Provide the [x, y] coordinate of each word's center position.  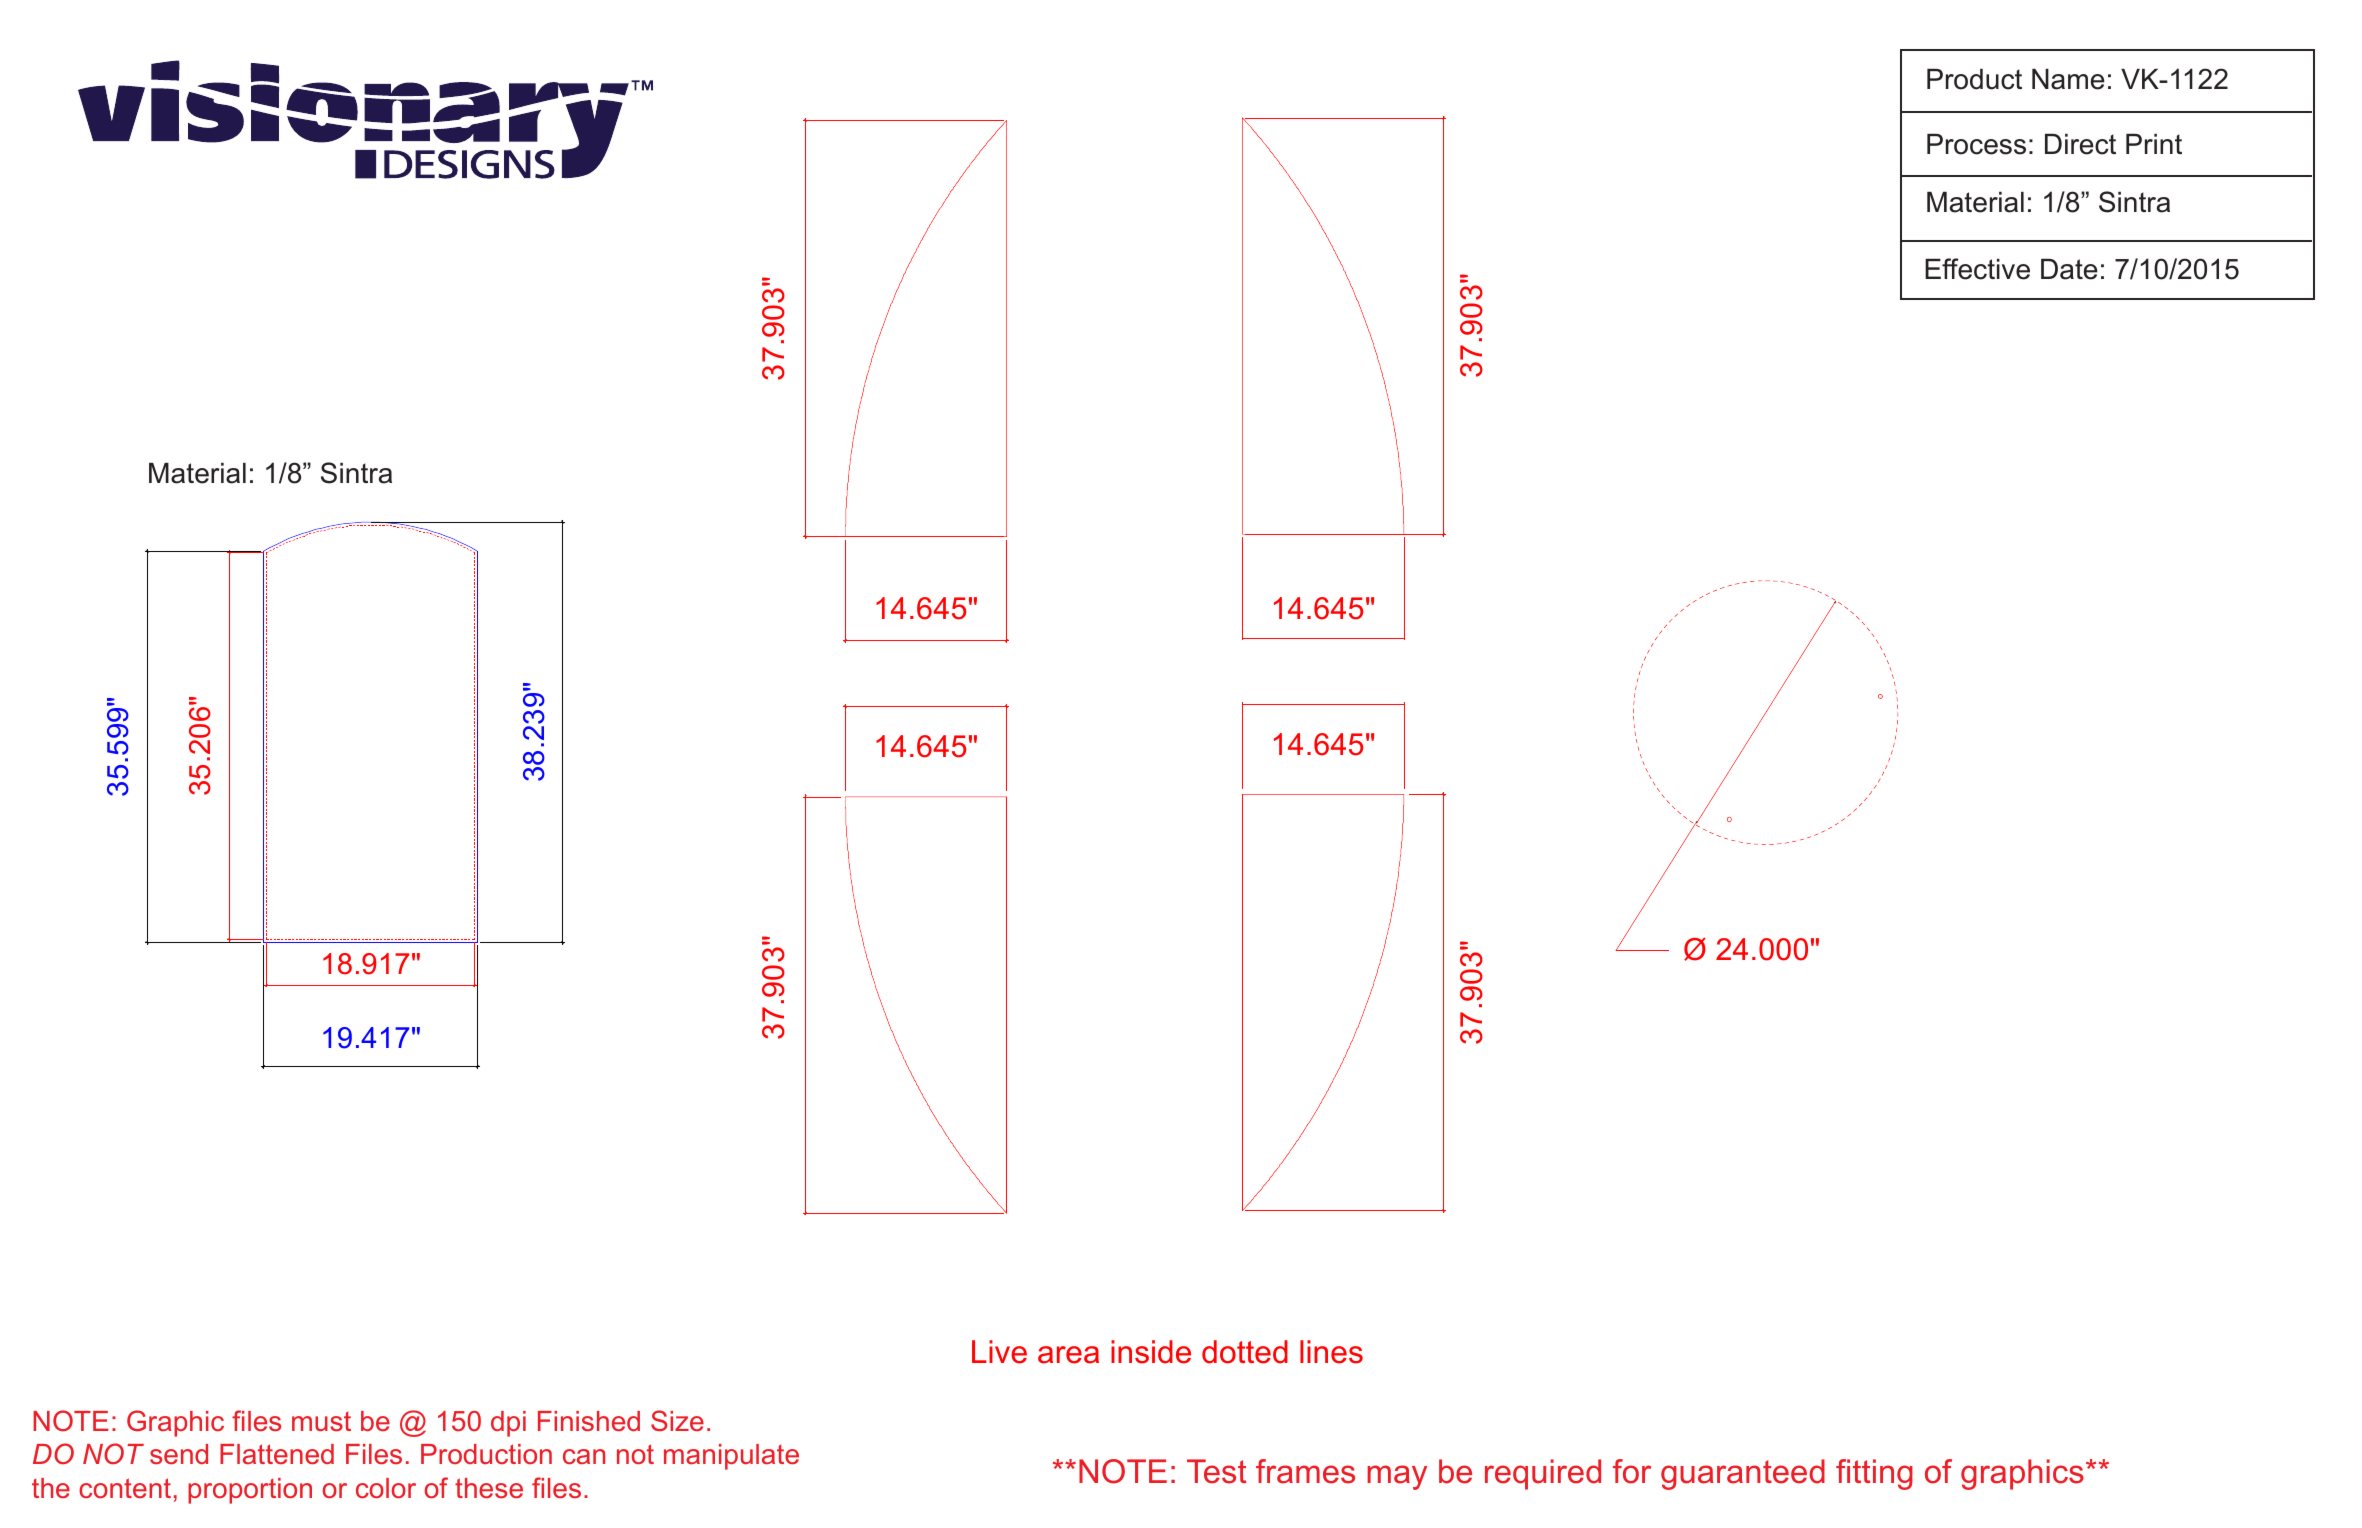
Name [2068, 79]
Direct [2080, 144]
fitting [1874, 1474]
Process [1976, 144]
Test [1217, 1471]
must [321, 1422]
